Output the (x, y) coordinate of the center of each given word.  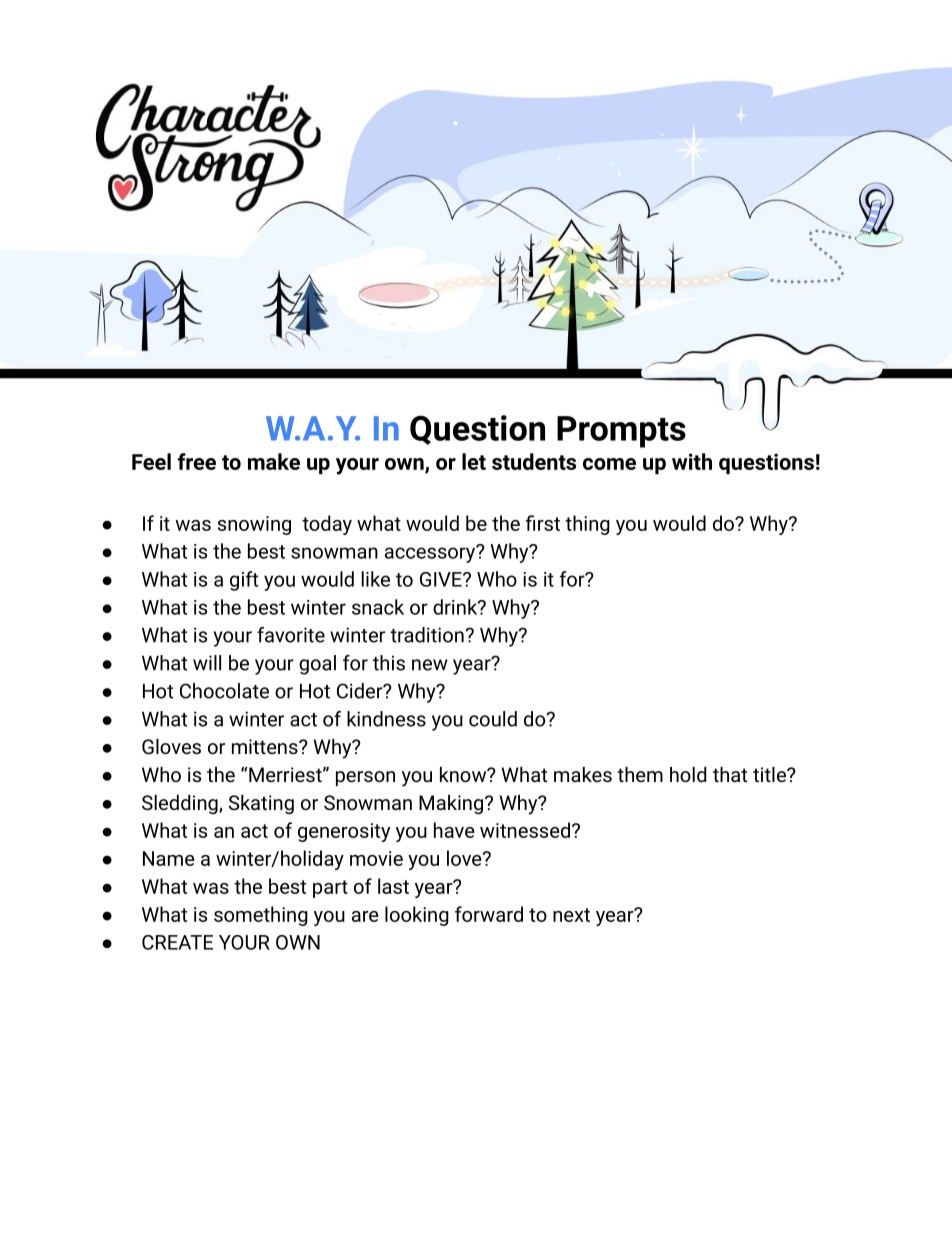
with (692, 461)
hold (688, 774)
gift (244, 581)
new (430, 665)
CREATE (177, 942)
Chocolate (224, 691)
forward (489, 914)
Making (451, 804)
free (197, 461)
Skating (261, 804)
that (730, 774)
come (609, 464)
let (474, 461)
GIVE (442, 579)
